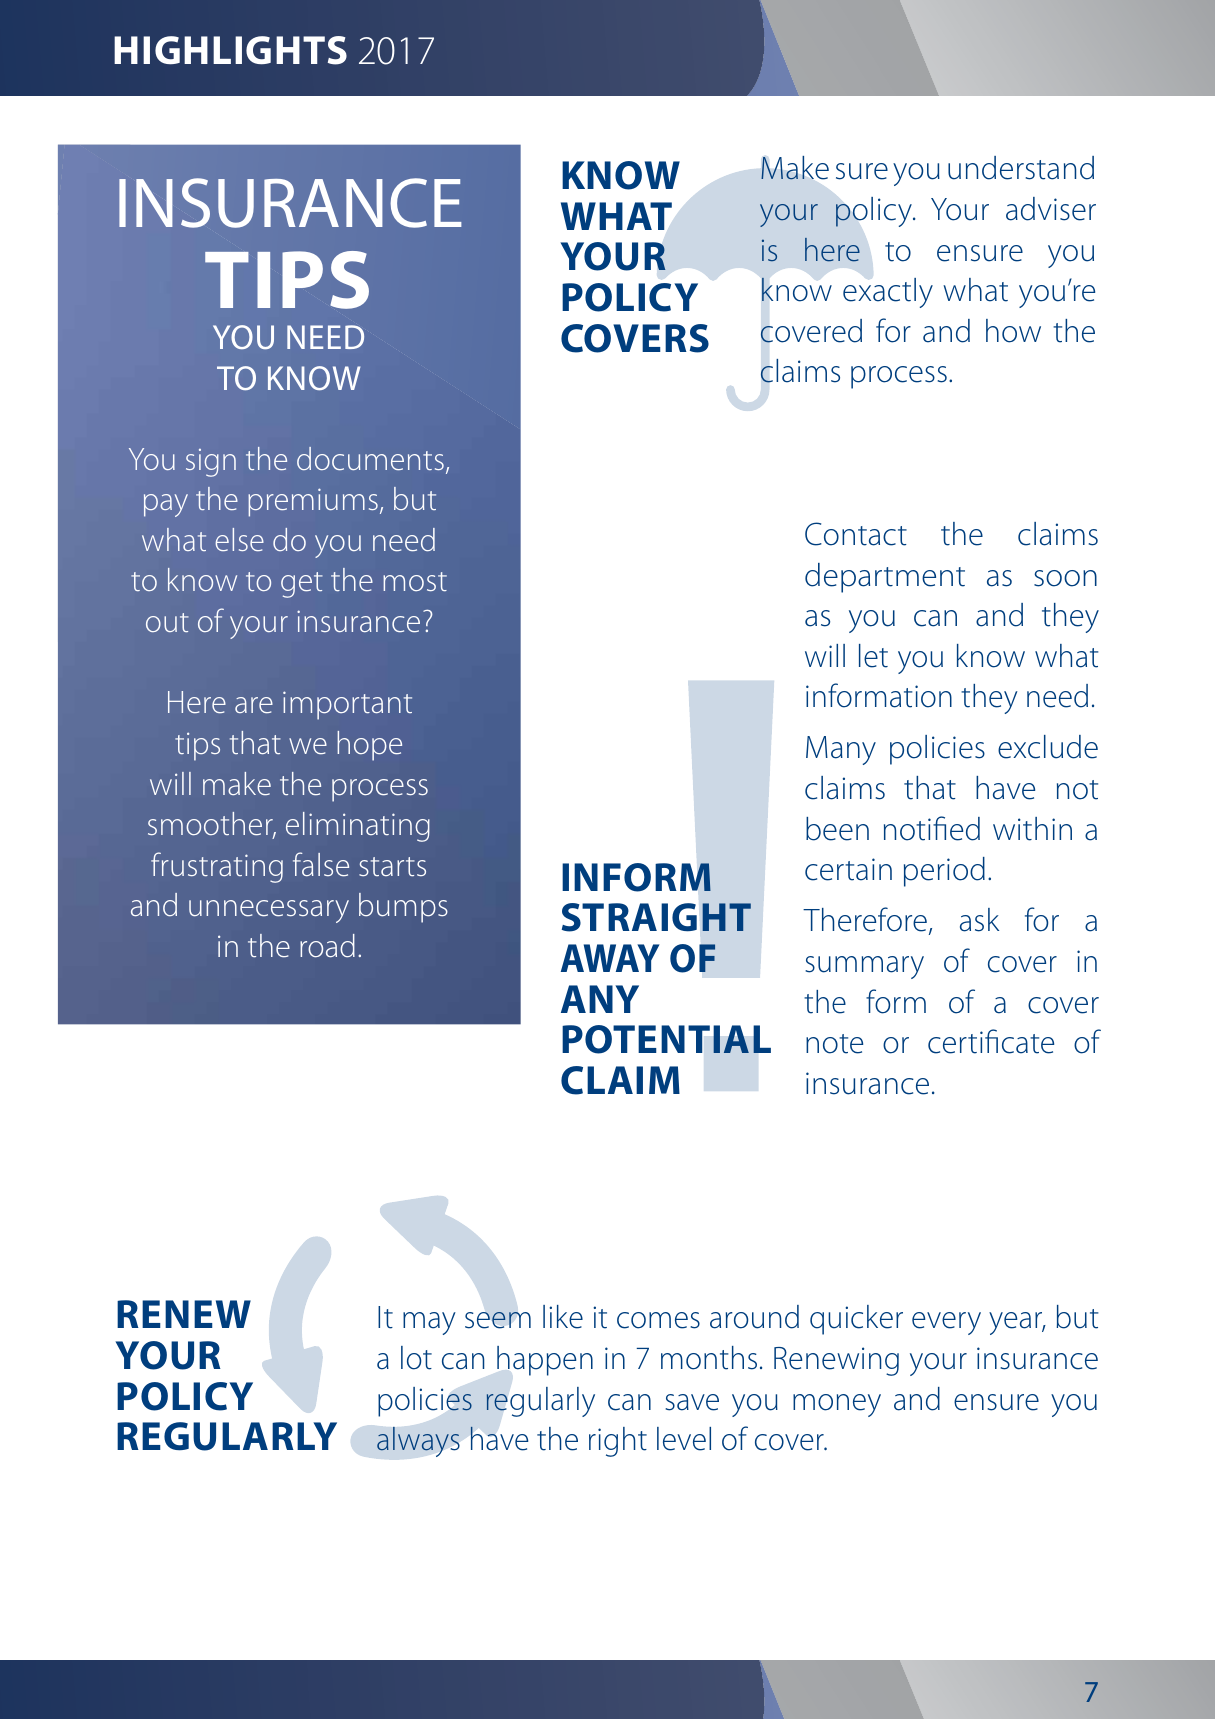 The width and height of the document is (1215, 1719). Describe the element at coordinates (666, 1039) in the document. I see `potential` at that location.
